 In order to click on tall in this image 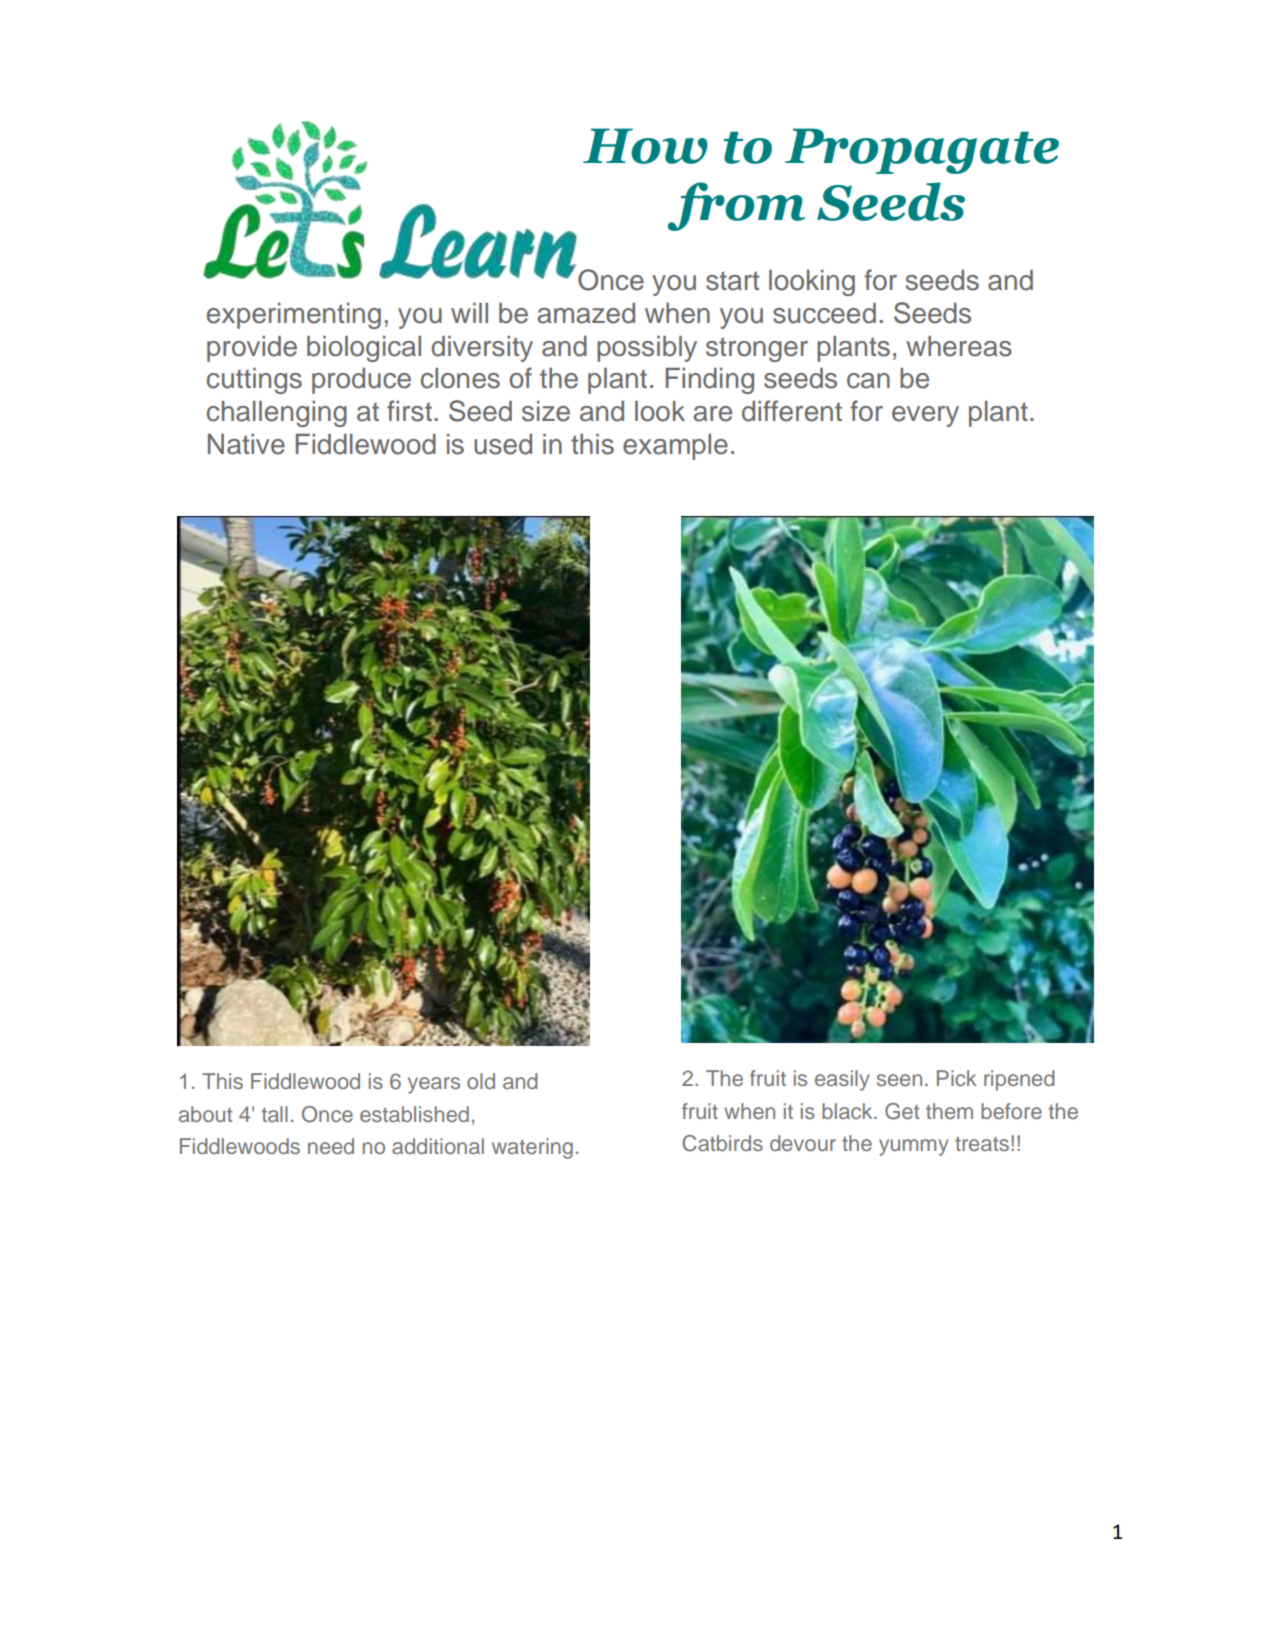, I will do `click(274, 1114)`.
